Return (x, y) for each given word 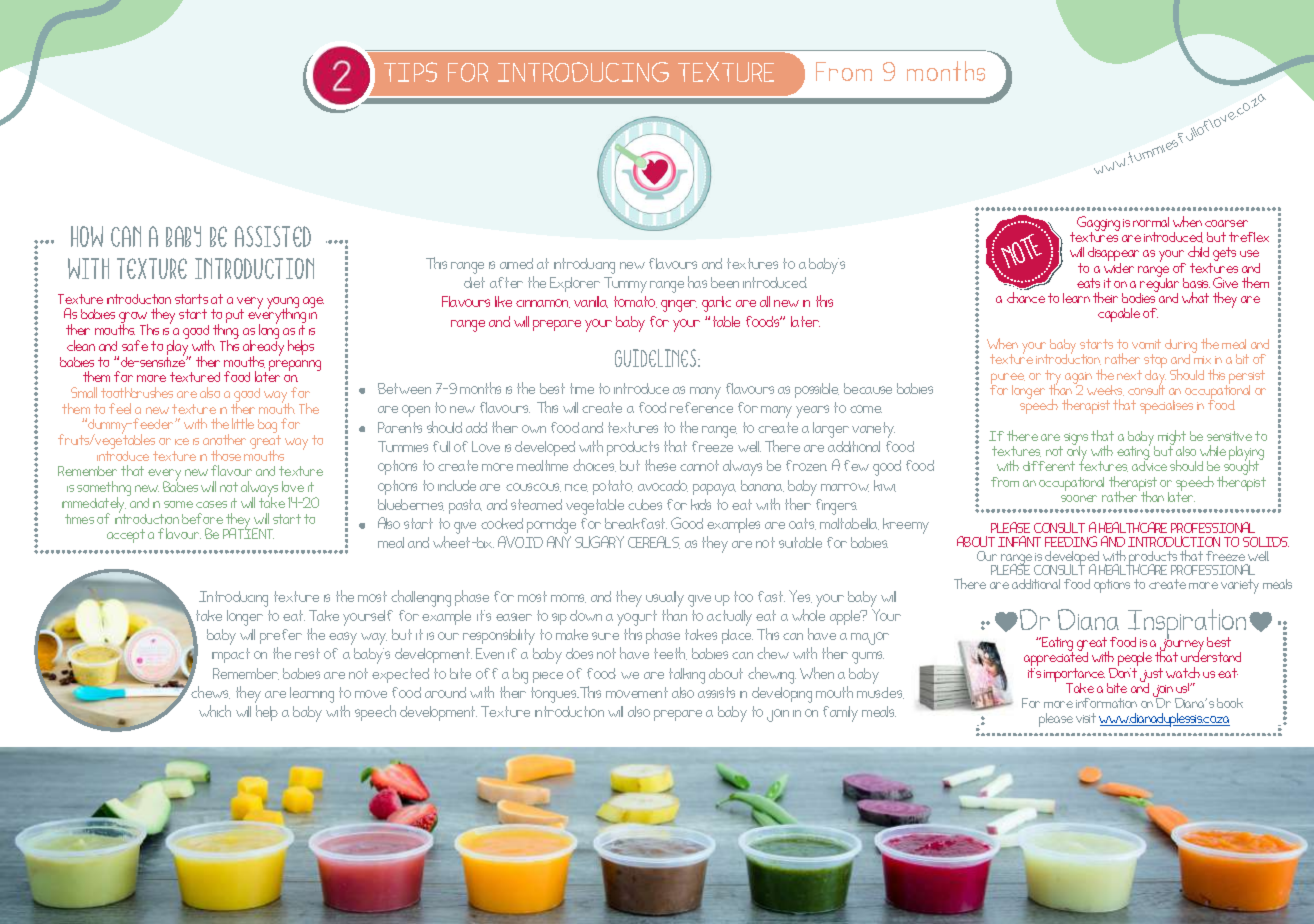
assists (716, 692)
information (1106, 703)
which (215, 711)
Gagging (1098, 225)
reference (701, 407)
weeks (1105, 390)
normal (1151, 222)
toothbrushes (137, 392)
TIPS (410, 72)
